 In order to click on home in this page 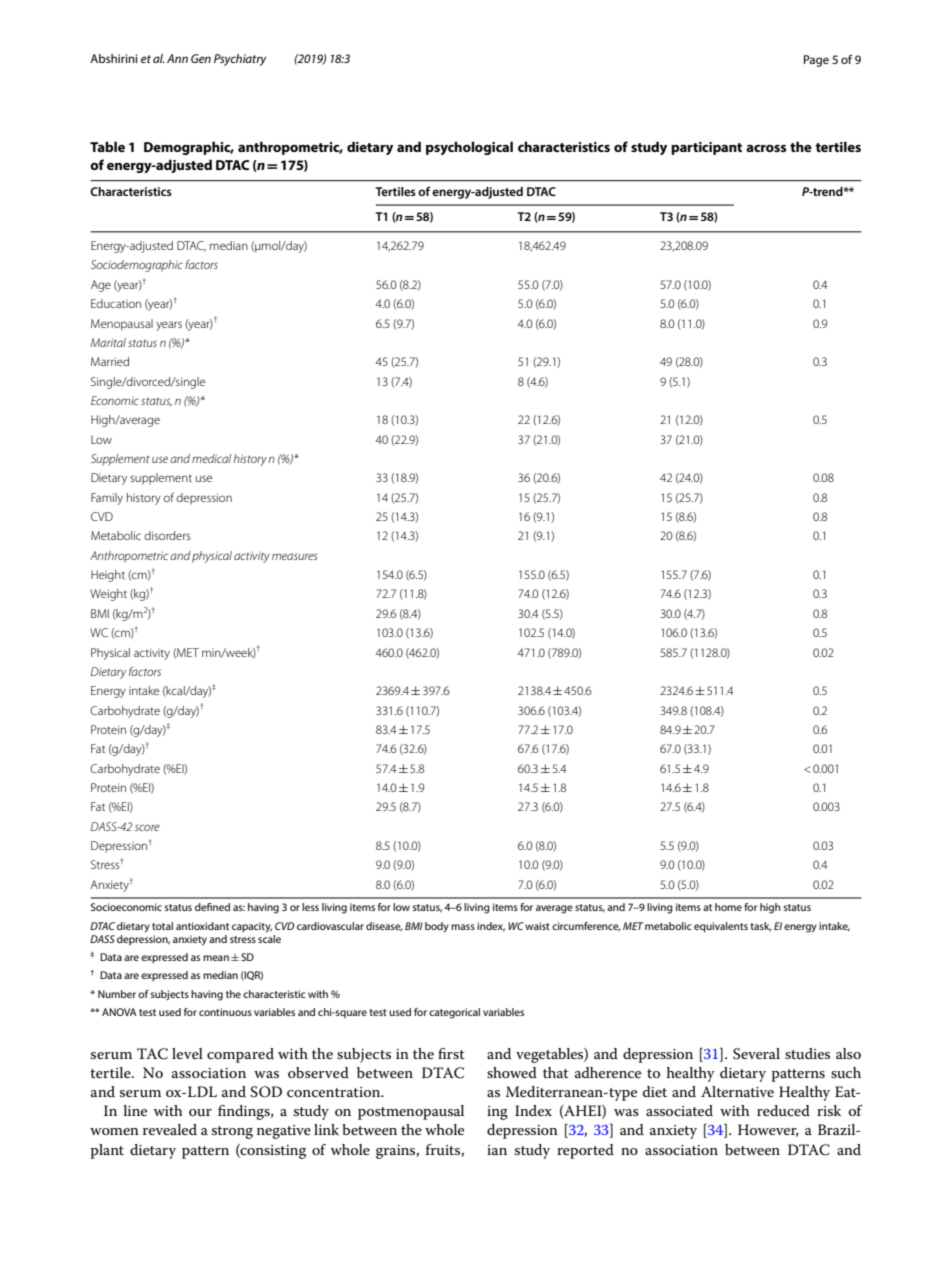, I will do `click(728, 907)`.
